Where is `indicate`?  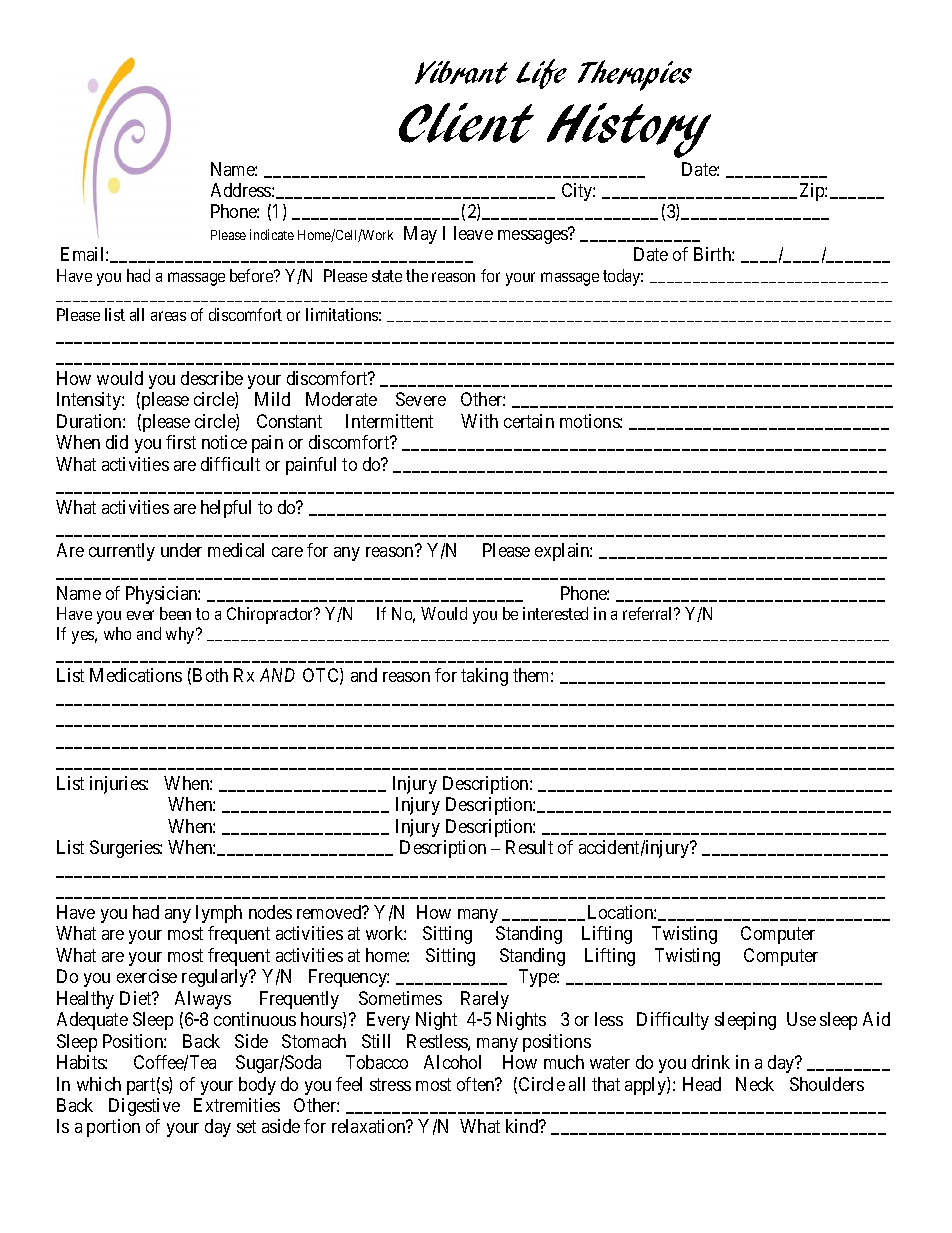 indicate is located at coordinates (272, 234).
